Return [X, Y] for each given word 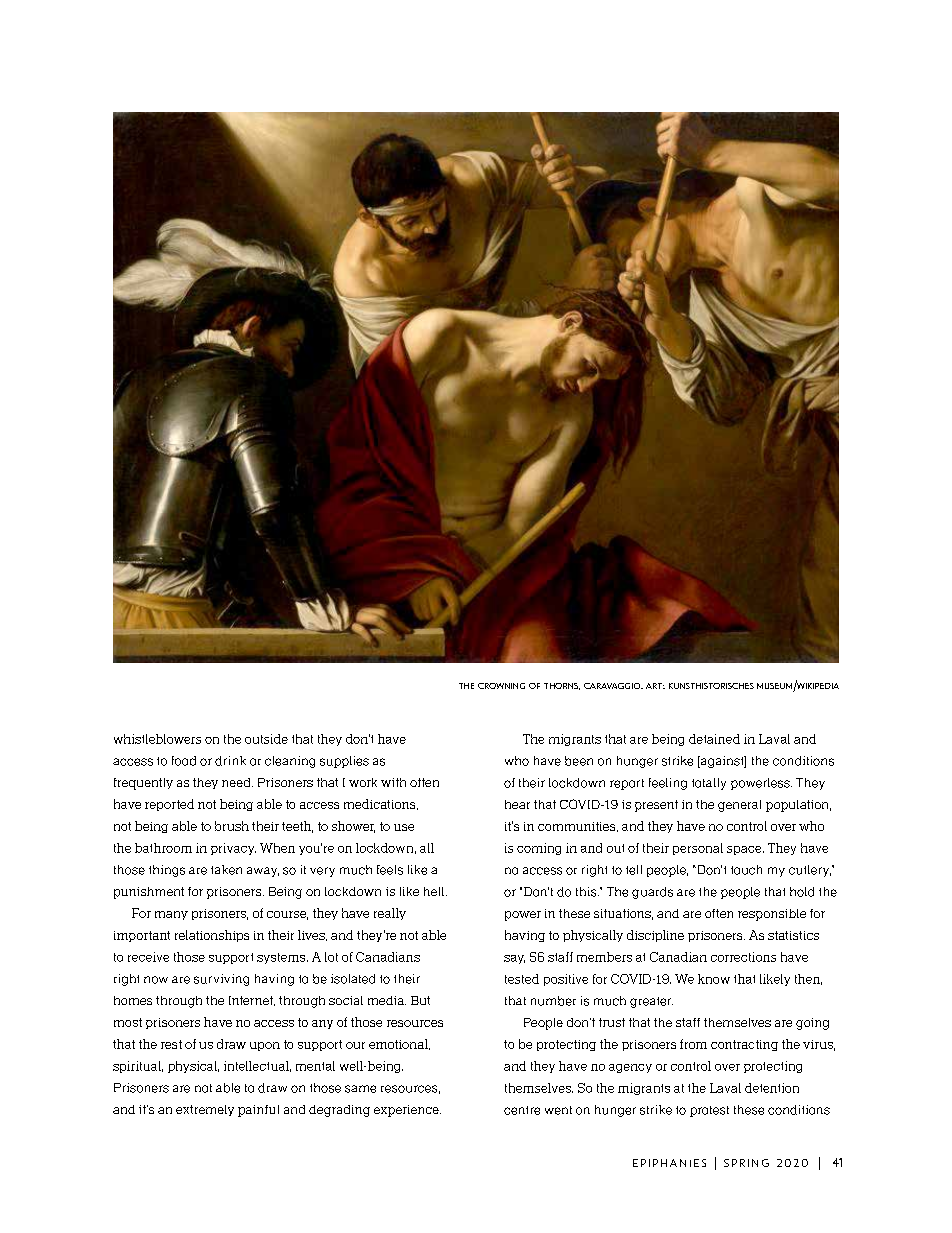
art [655, 686]
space [745, 850]
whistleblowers [157, 739]
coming [539, 849]
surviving [221, 980]
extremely [205, 1110]
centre [522, 1110]
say [514, 959]
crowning [501, 686]
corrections [743, 957]
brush [232, 826]
